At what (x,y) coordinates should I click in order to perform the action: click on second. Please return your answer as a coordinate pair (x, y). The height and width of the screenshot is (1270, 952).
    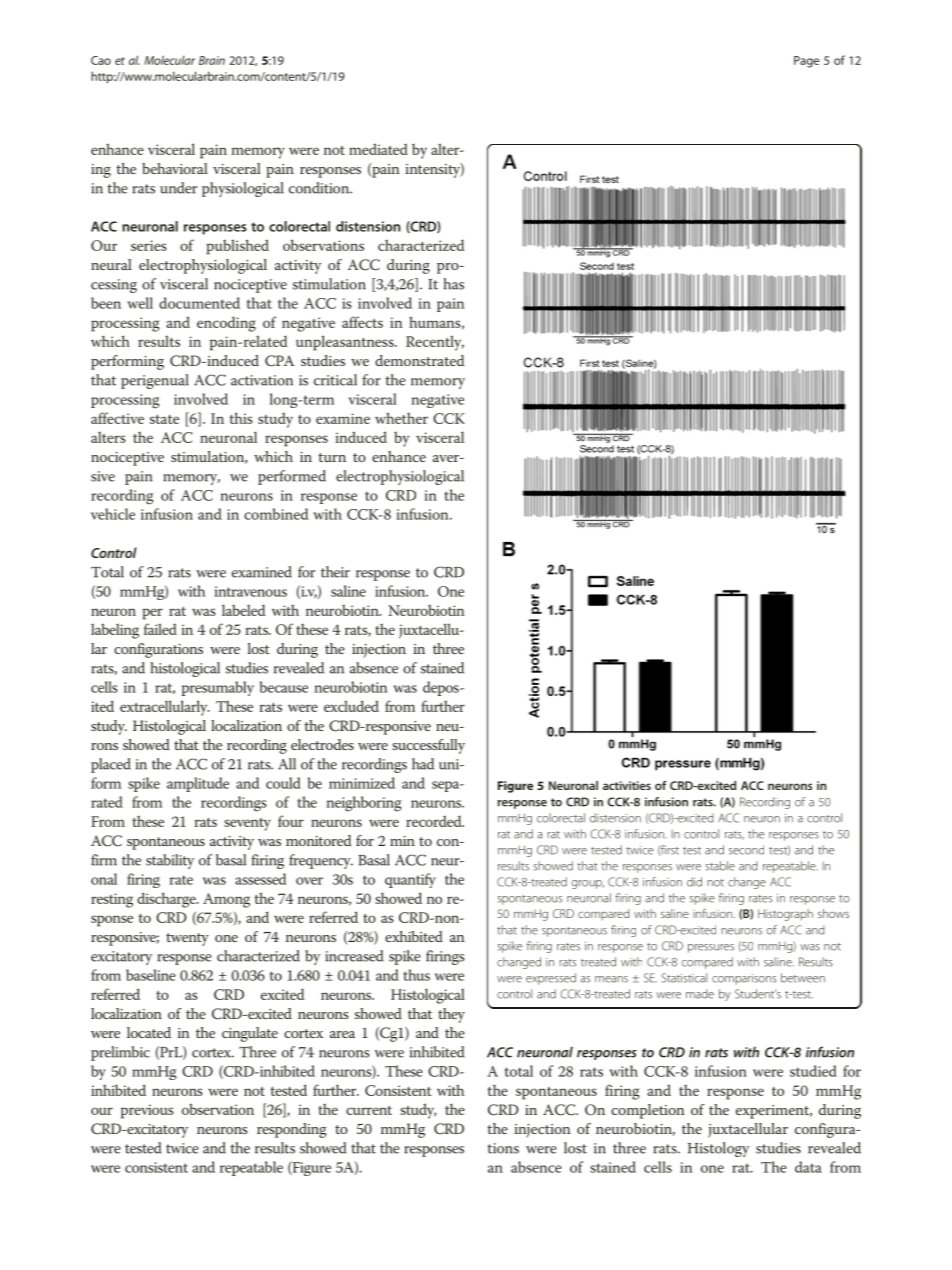
    Looking at the image, I should click on (746, 850).
